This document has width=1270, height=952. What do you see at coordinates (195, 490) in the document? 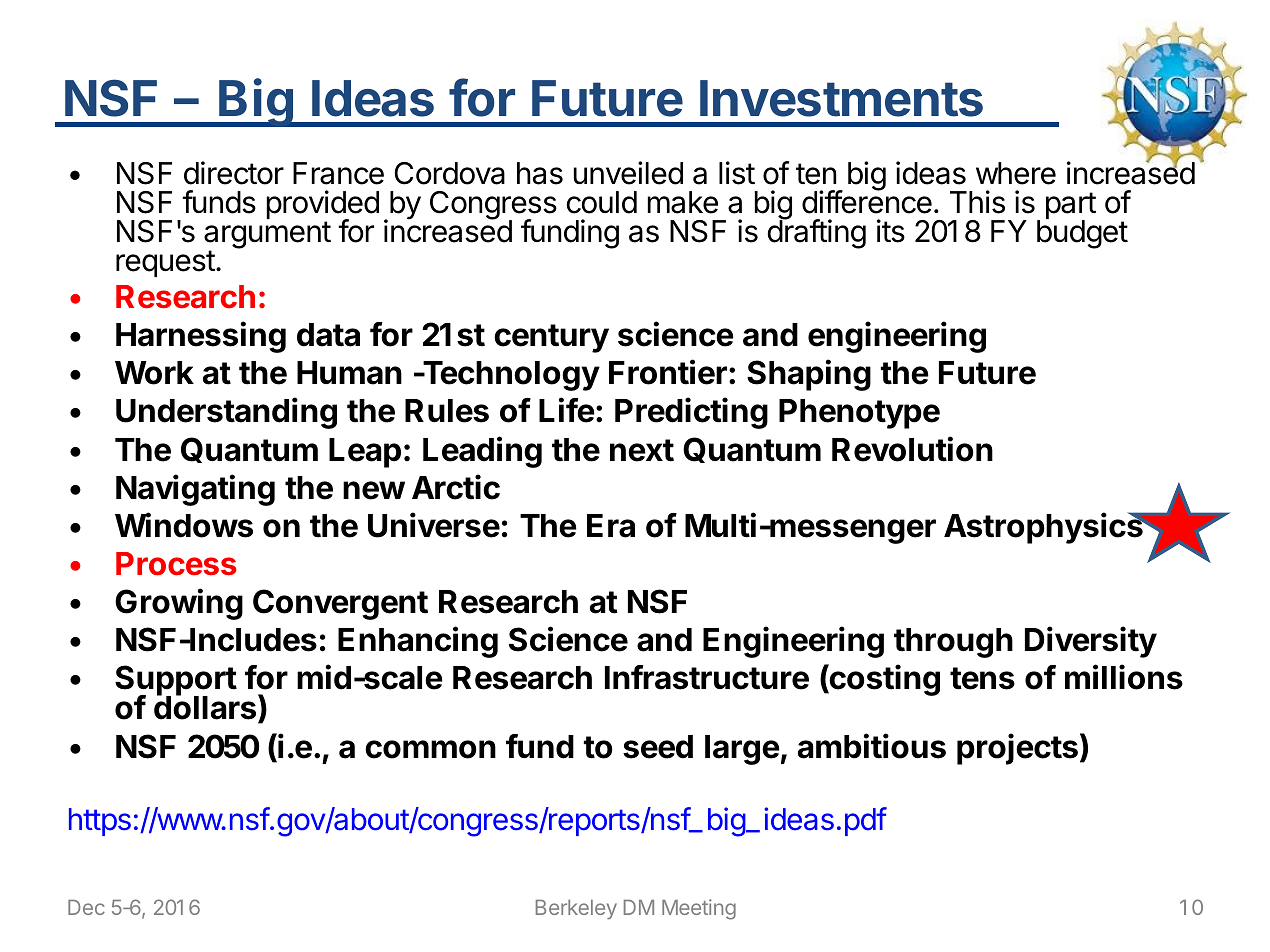
I see `Navigating` at bounding box center [195, 490].
